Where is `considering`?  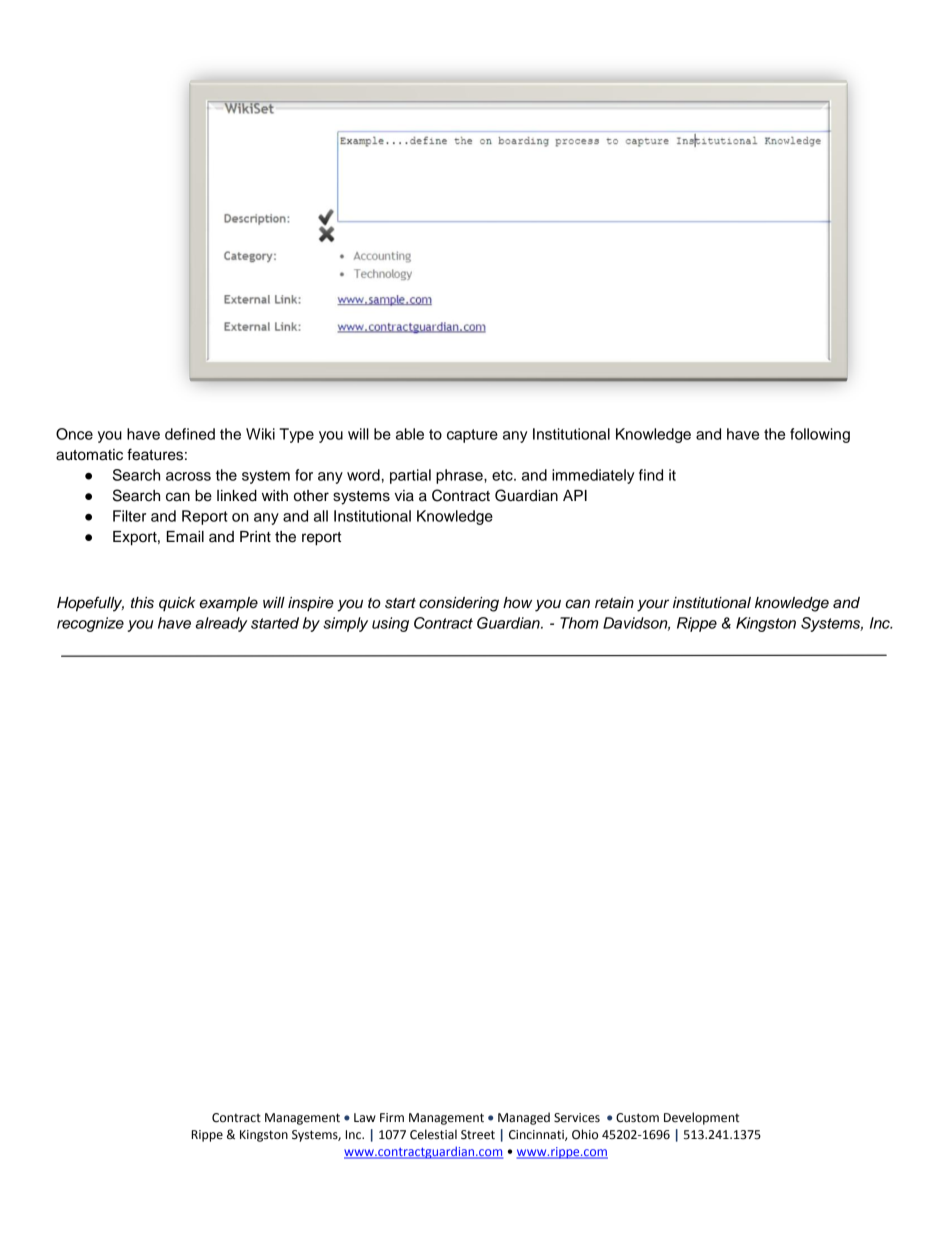
considering is located at coordinates (459, 604).
